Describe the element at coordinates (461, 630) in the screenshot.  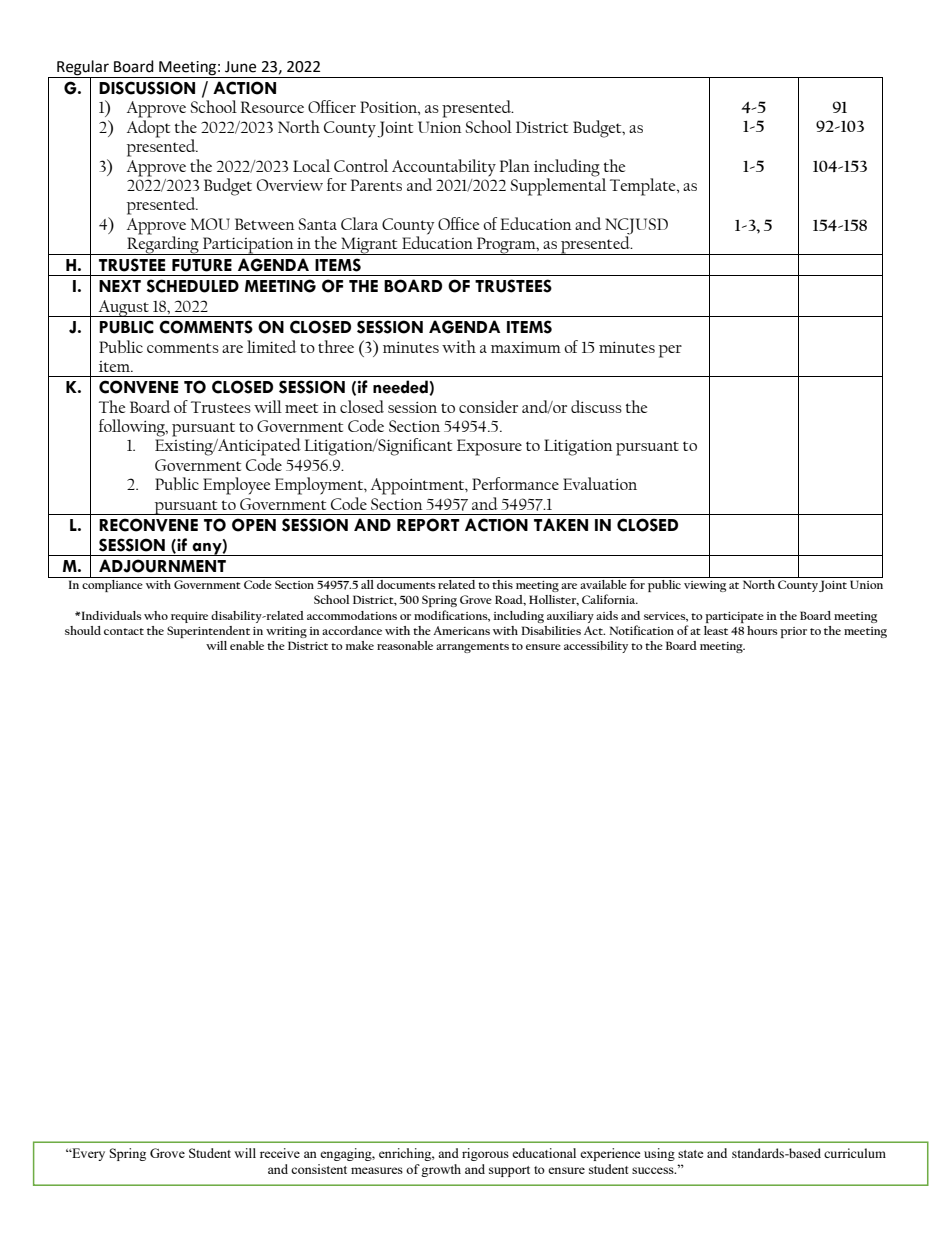
I see `Americans` at that location.
